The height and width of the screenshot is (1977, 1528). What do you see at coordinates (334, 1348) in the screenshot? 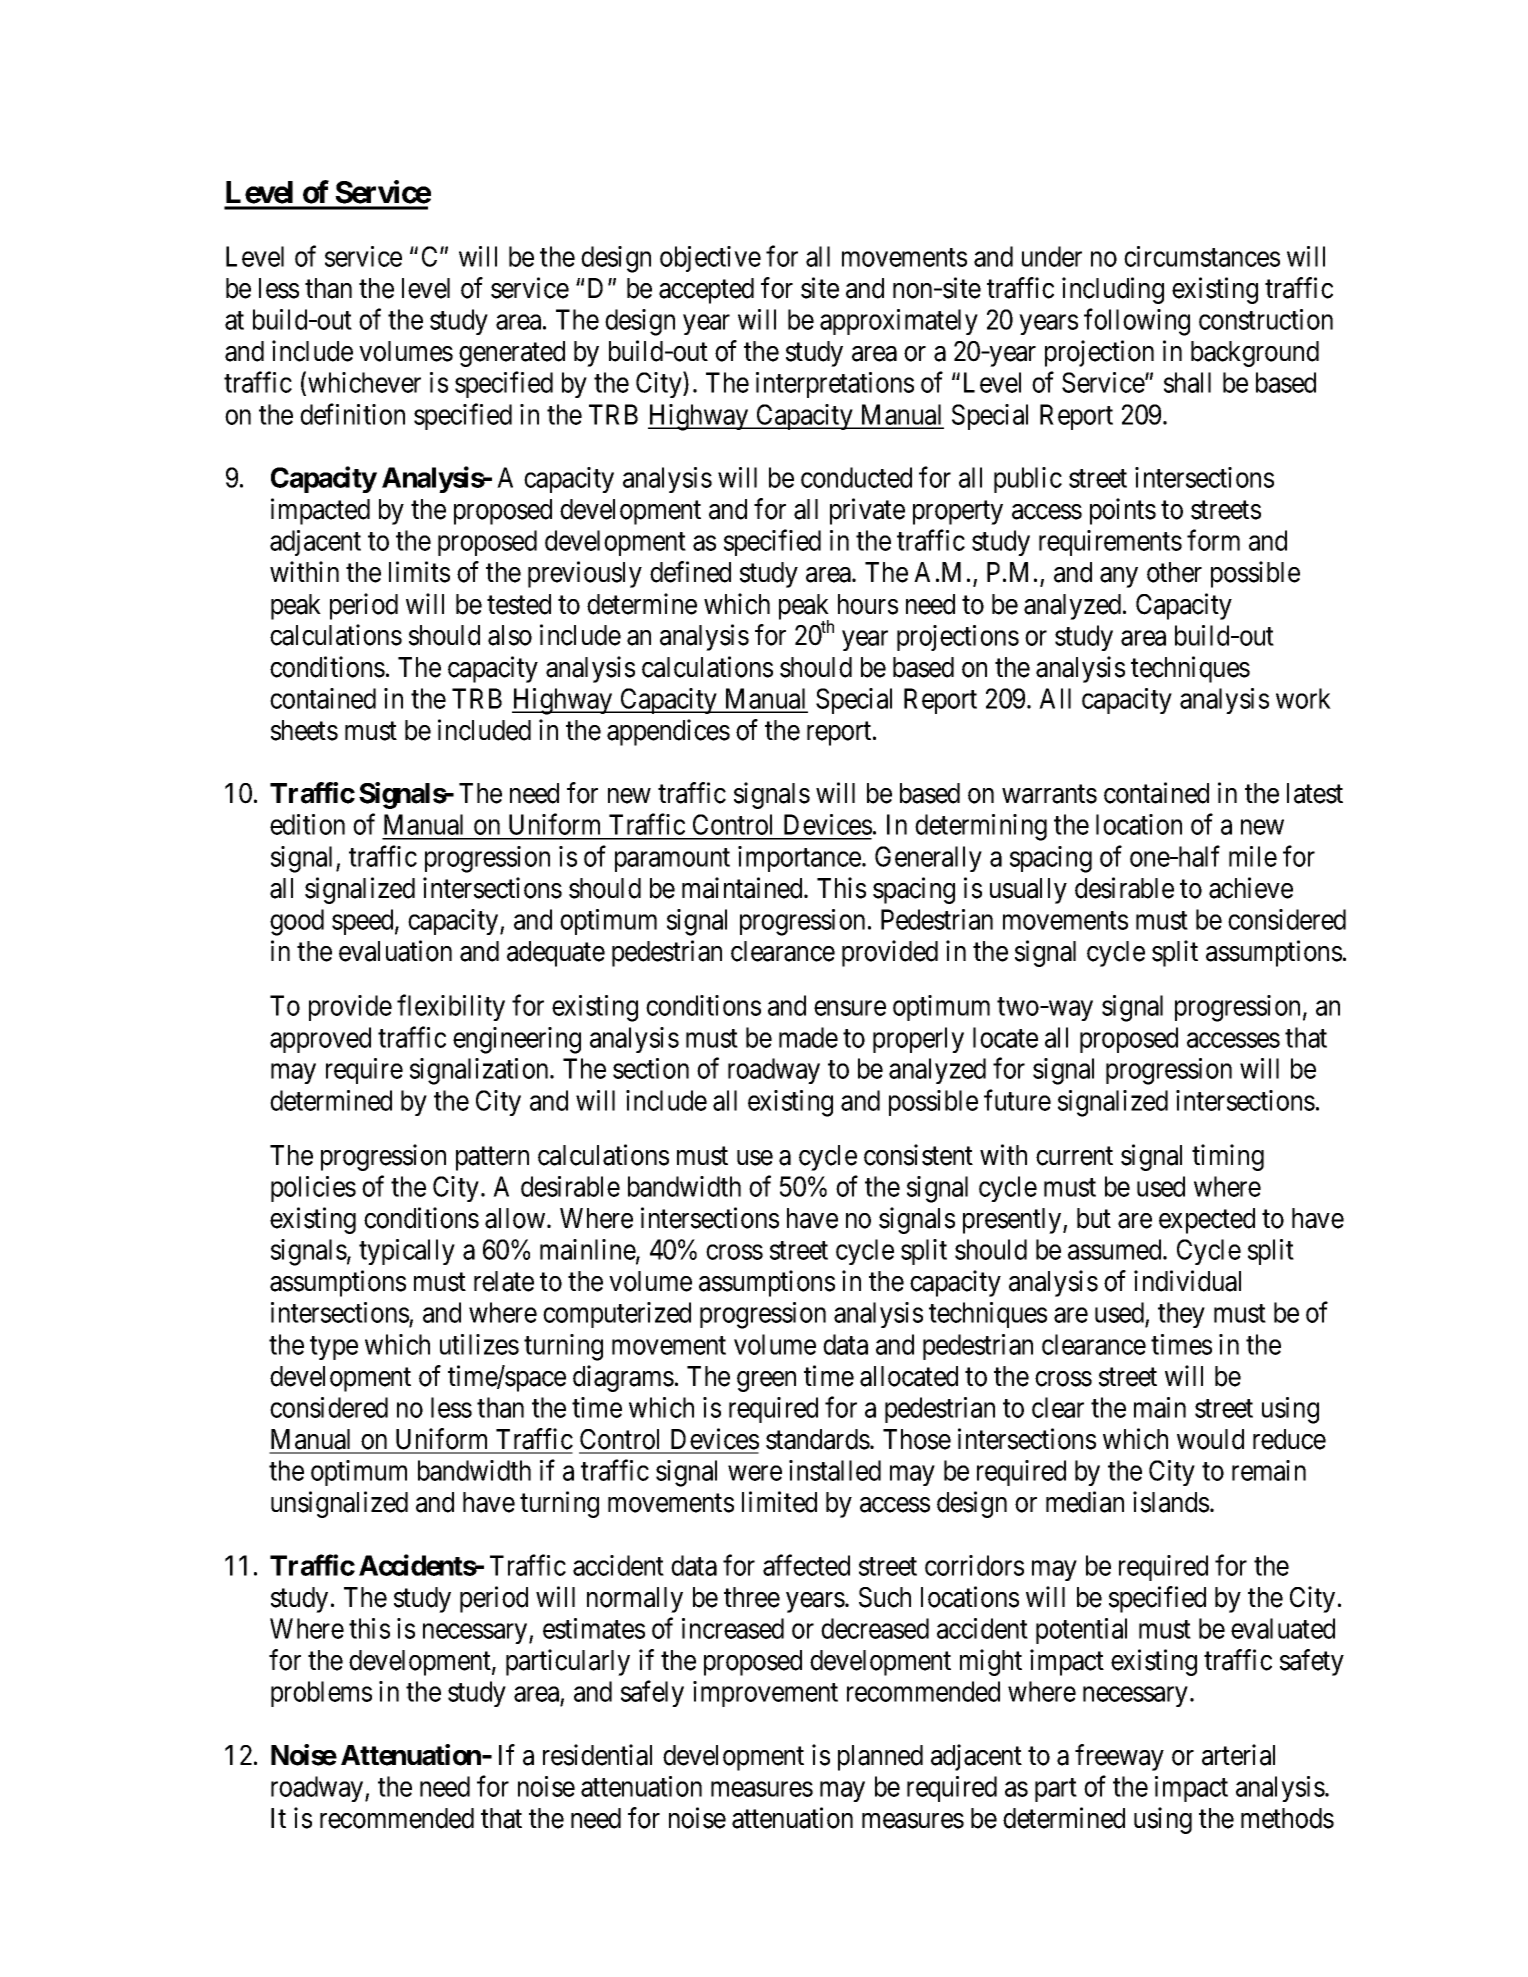
I see `type` at bounding box center [334, 1348].
